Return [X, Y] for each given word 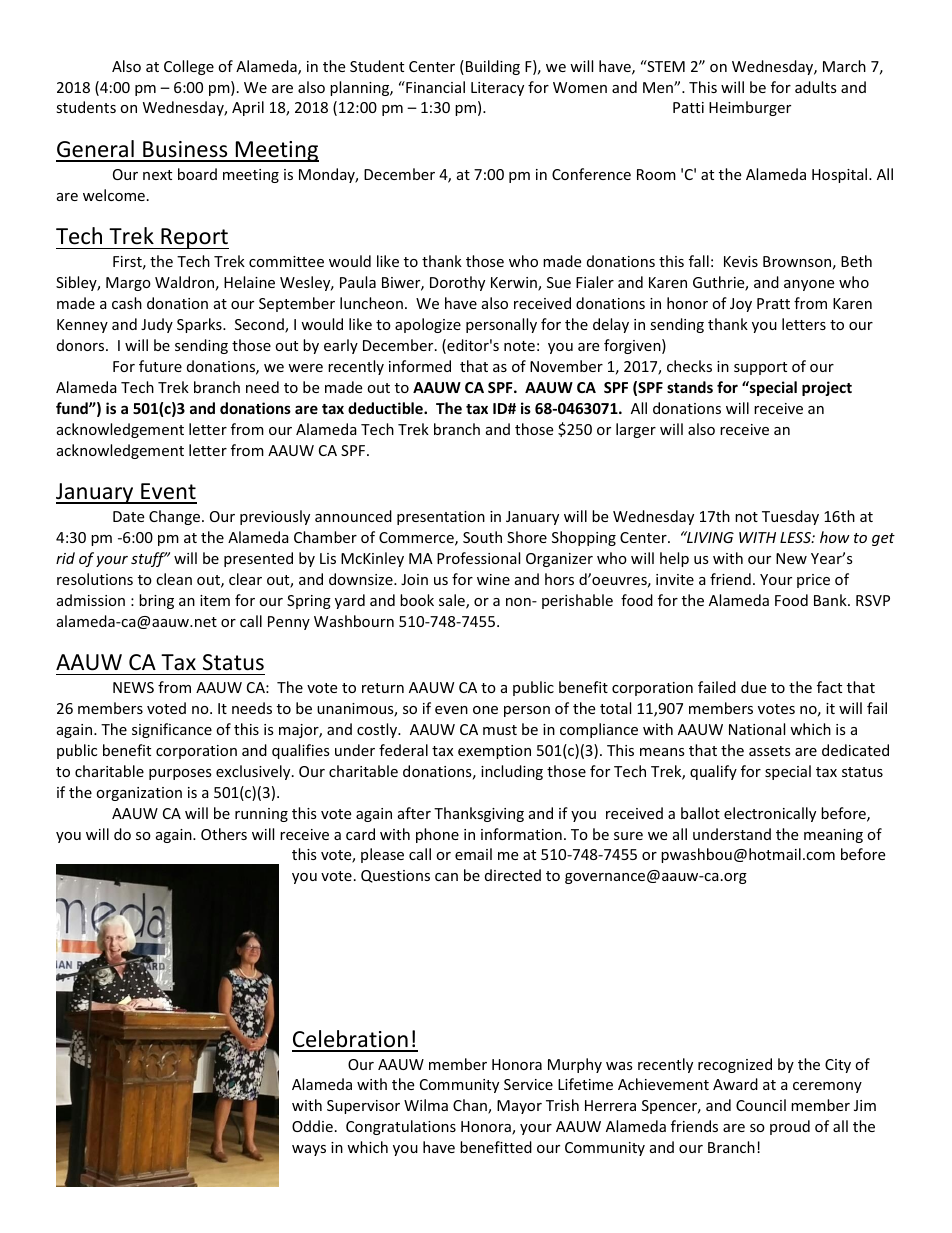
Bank [831, 600]
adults [816, 87]
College [189, 67]
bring [156, 601]
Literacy [497, 89]
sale [453, 601]
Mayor [519, 1107]
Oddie [312, 1126]
